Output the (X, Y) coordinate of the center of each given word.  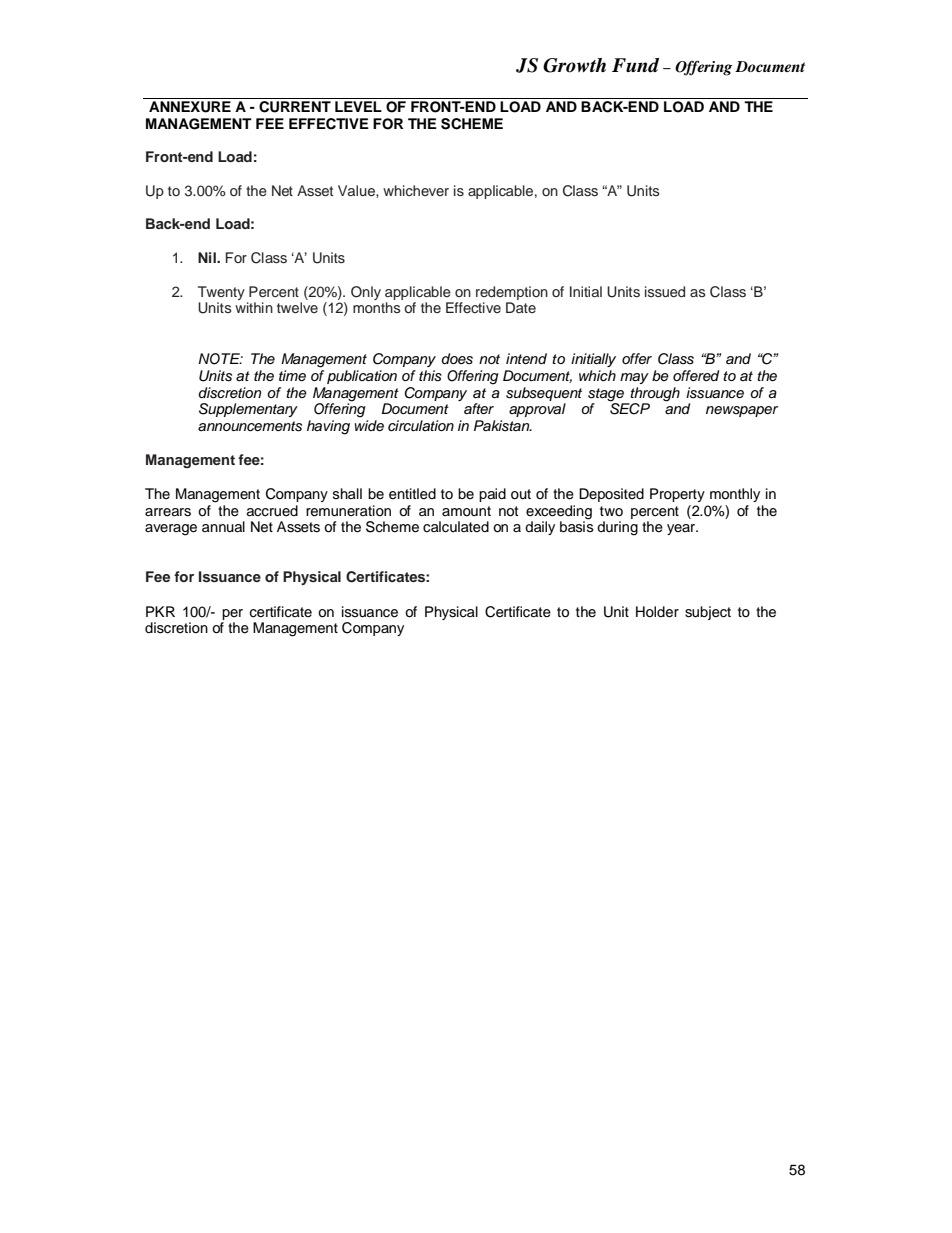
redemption (512, 293)
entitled (412, 494)
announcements (250, 426)
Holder (657, 612)
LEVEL (358, 106)
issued (665, 291)
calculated (456, 527)
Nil (208, 257)
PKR (160, 611)
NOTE (220, 359)
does (457, 359)
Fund (635, 65)
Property (677, 495)
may (634, 378)
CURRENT (295, 105)
